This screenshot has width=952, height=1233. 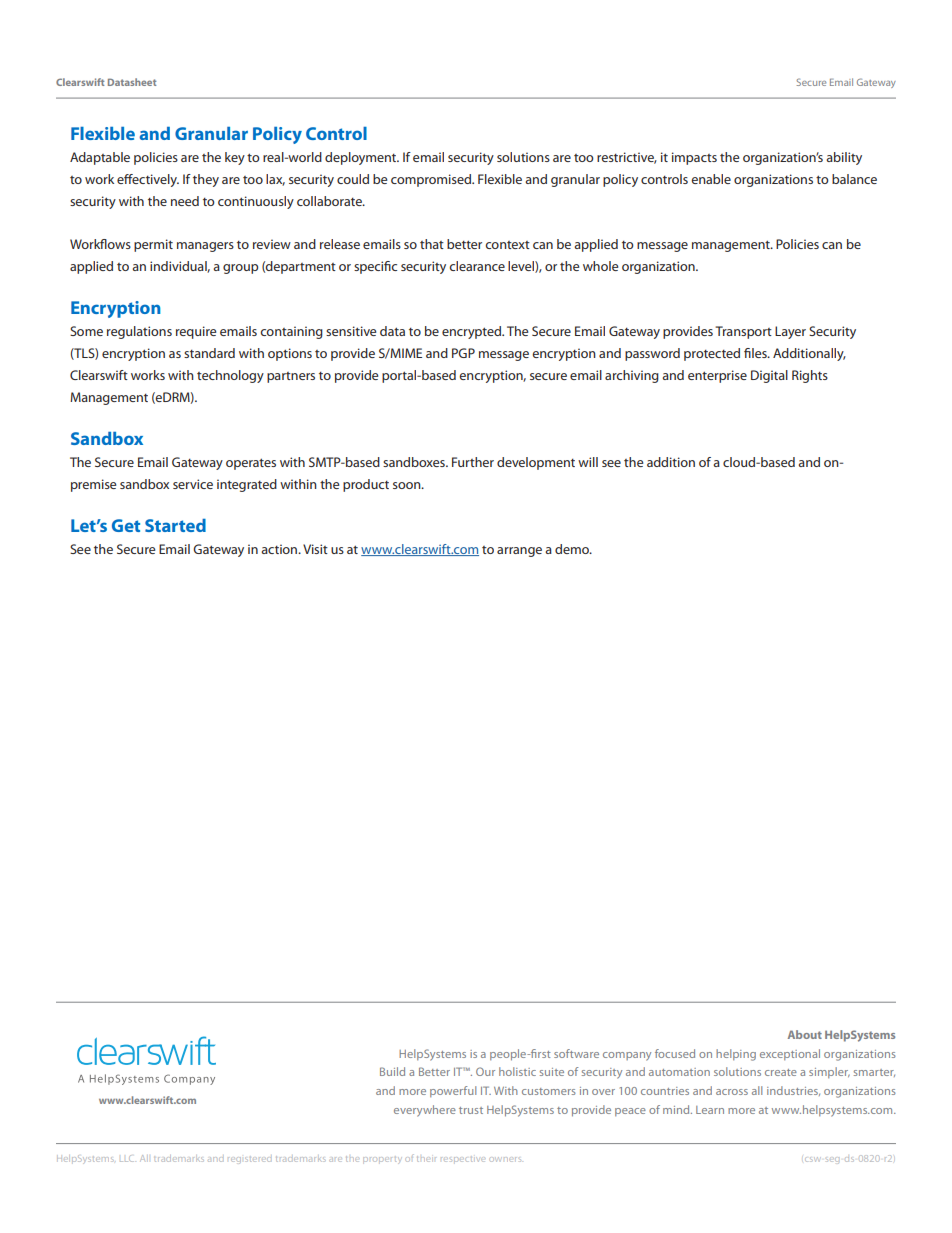 What do you see at coordinates (185, 201) in the screenshot?
I see `need` at bounding box center [185, 201].
